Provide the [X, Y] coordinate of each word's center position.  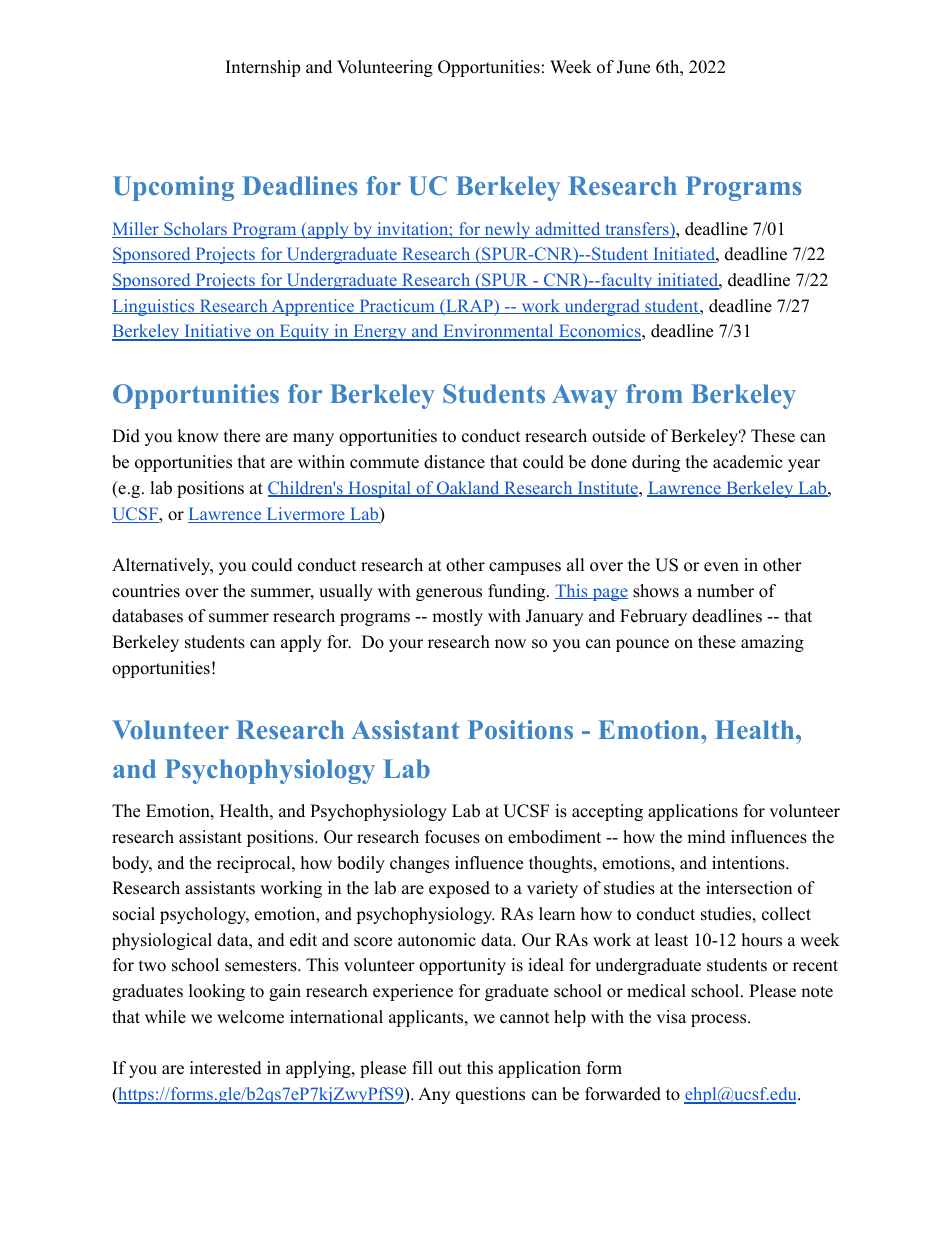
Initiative [217, 332]
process [718, 1020]
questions [490, 1095]
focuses [452, 837]
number [725, 591]
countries [146, 591]
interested [226, 1068]
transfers [636, 230]
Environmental [498, 332]
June [633, 67]
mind [706, 837]
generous [449, 594]
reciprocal [255, 864]
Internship [263, 68]
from [654, 393]
